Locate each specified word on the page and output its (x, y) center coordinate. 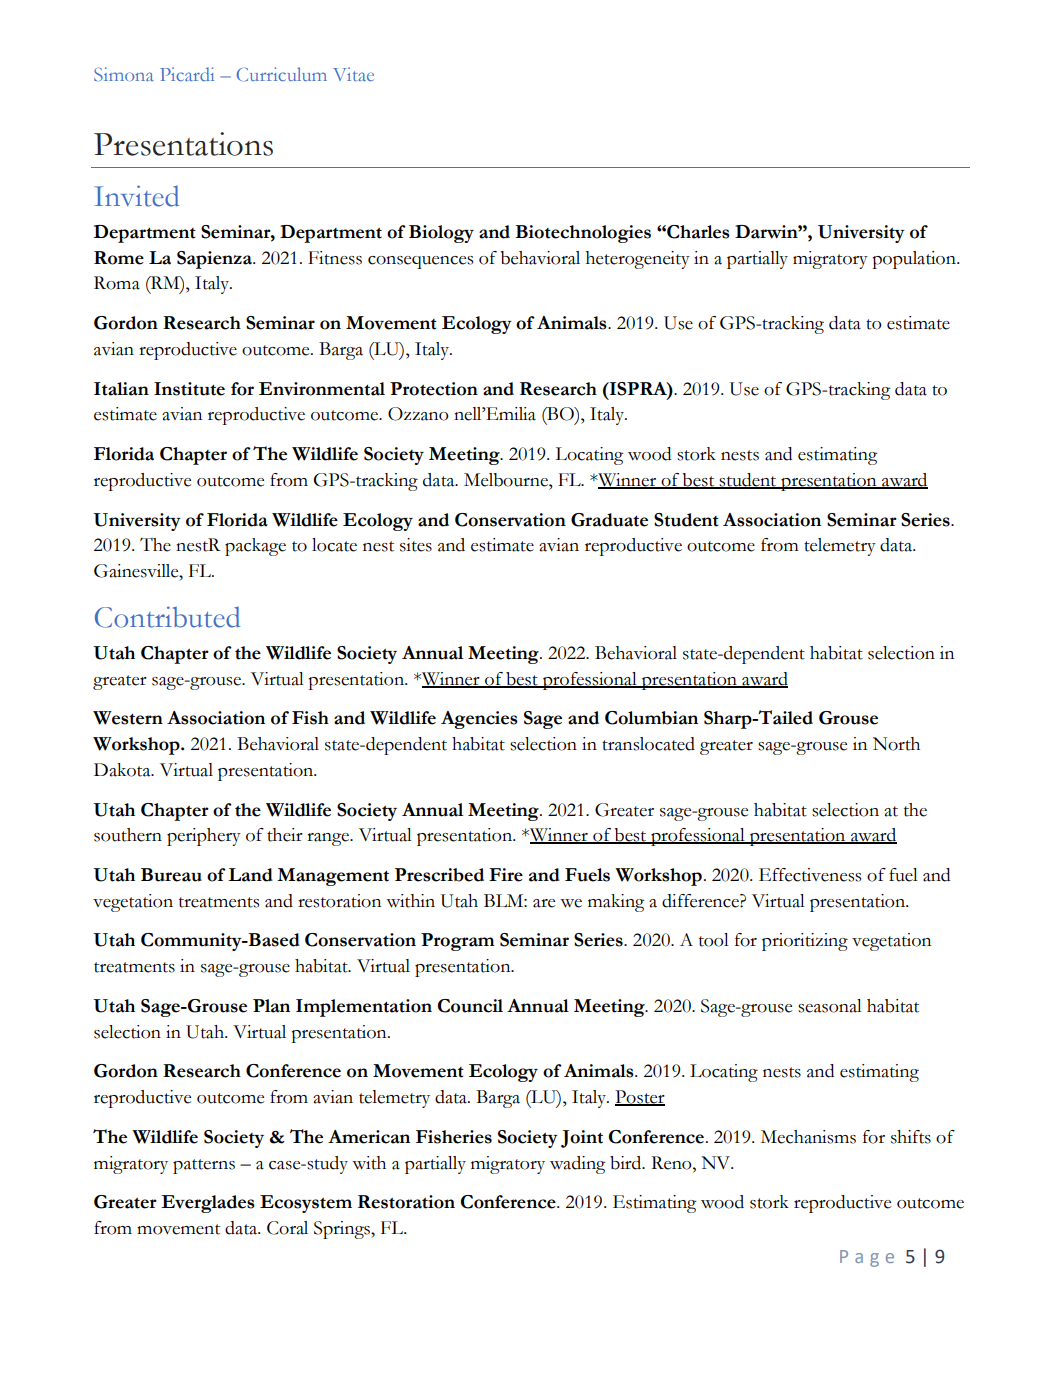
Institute (189, 389)
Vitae (353, 74)
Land (250, 875)
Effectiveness (810, 875)
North (896, 744)
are (544, 903)
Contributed (167, 617)
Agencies (479, 720)
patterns (204, 1166)
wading (578, 1165)
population (915, 260)
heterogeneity (638, 260)
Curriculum (282, 74)
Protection (434, 389)
